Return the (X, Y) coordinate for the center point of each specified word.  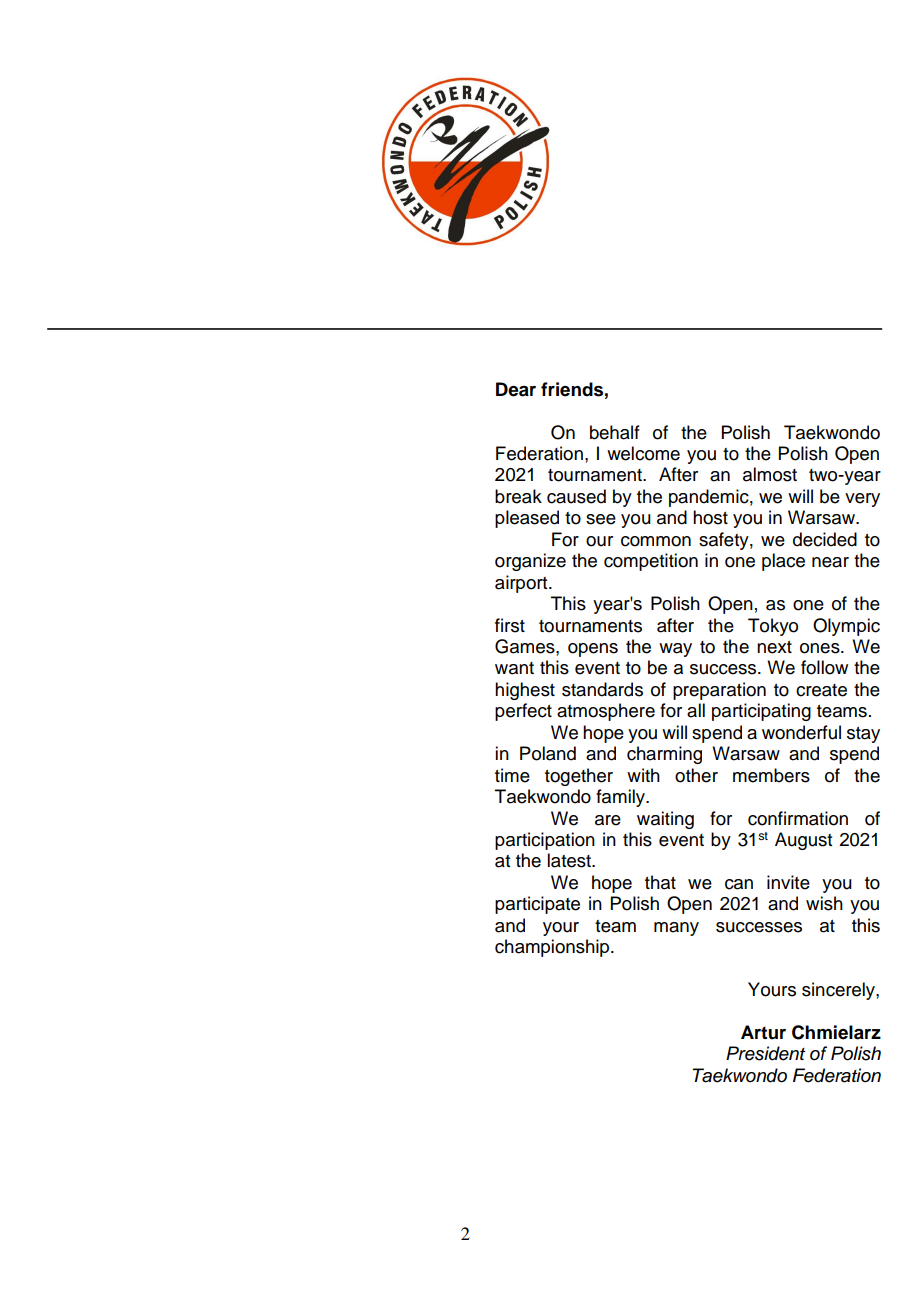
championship (553, 948)
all (696, 710)
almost (770, 474)
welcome (643, 453)
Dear (516, 389)
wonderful (801, 732)
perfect (523, 712)
